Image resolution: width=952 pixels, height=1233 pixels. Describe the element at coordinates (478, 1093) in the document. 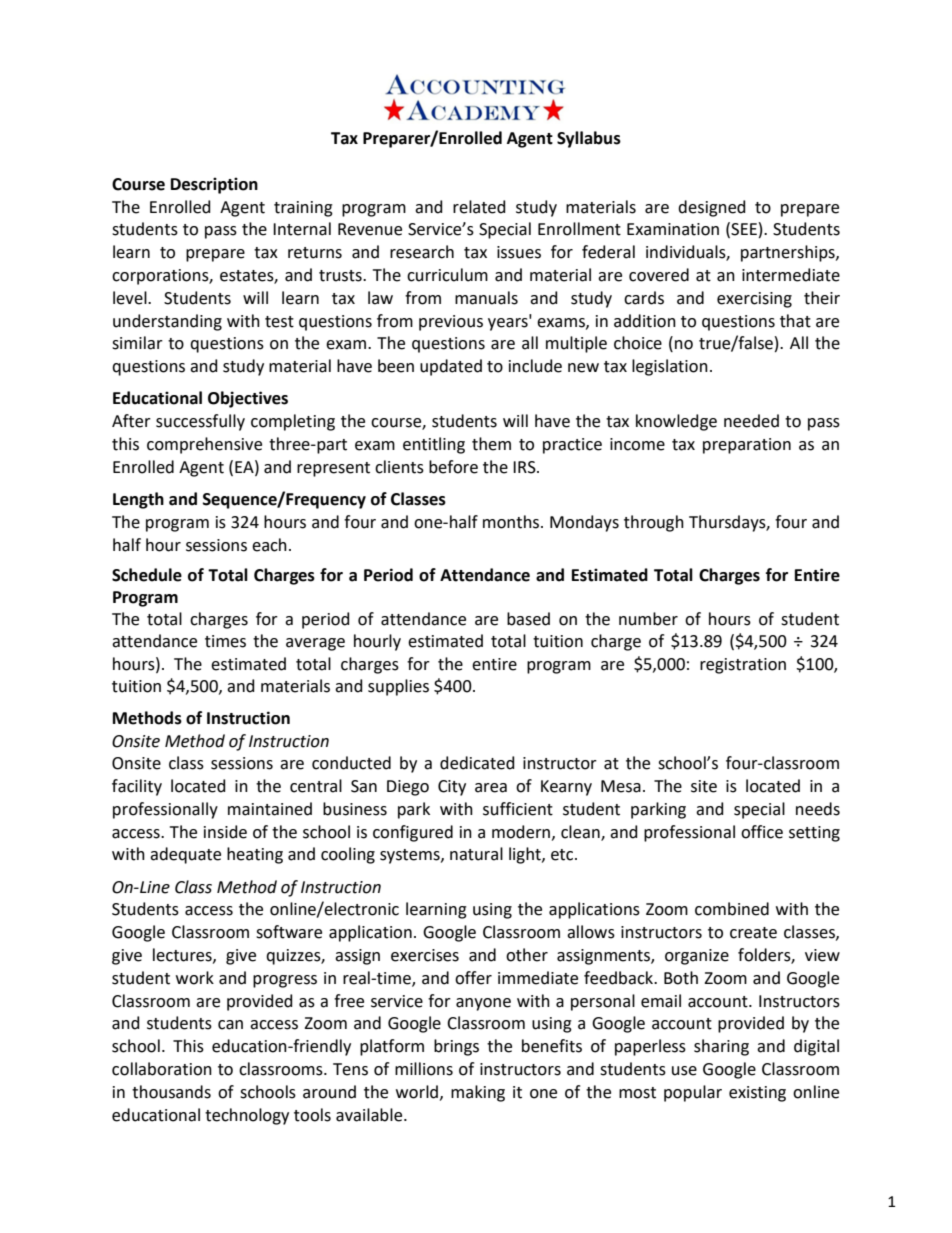

I see `making` at that location.
